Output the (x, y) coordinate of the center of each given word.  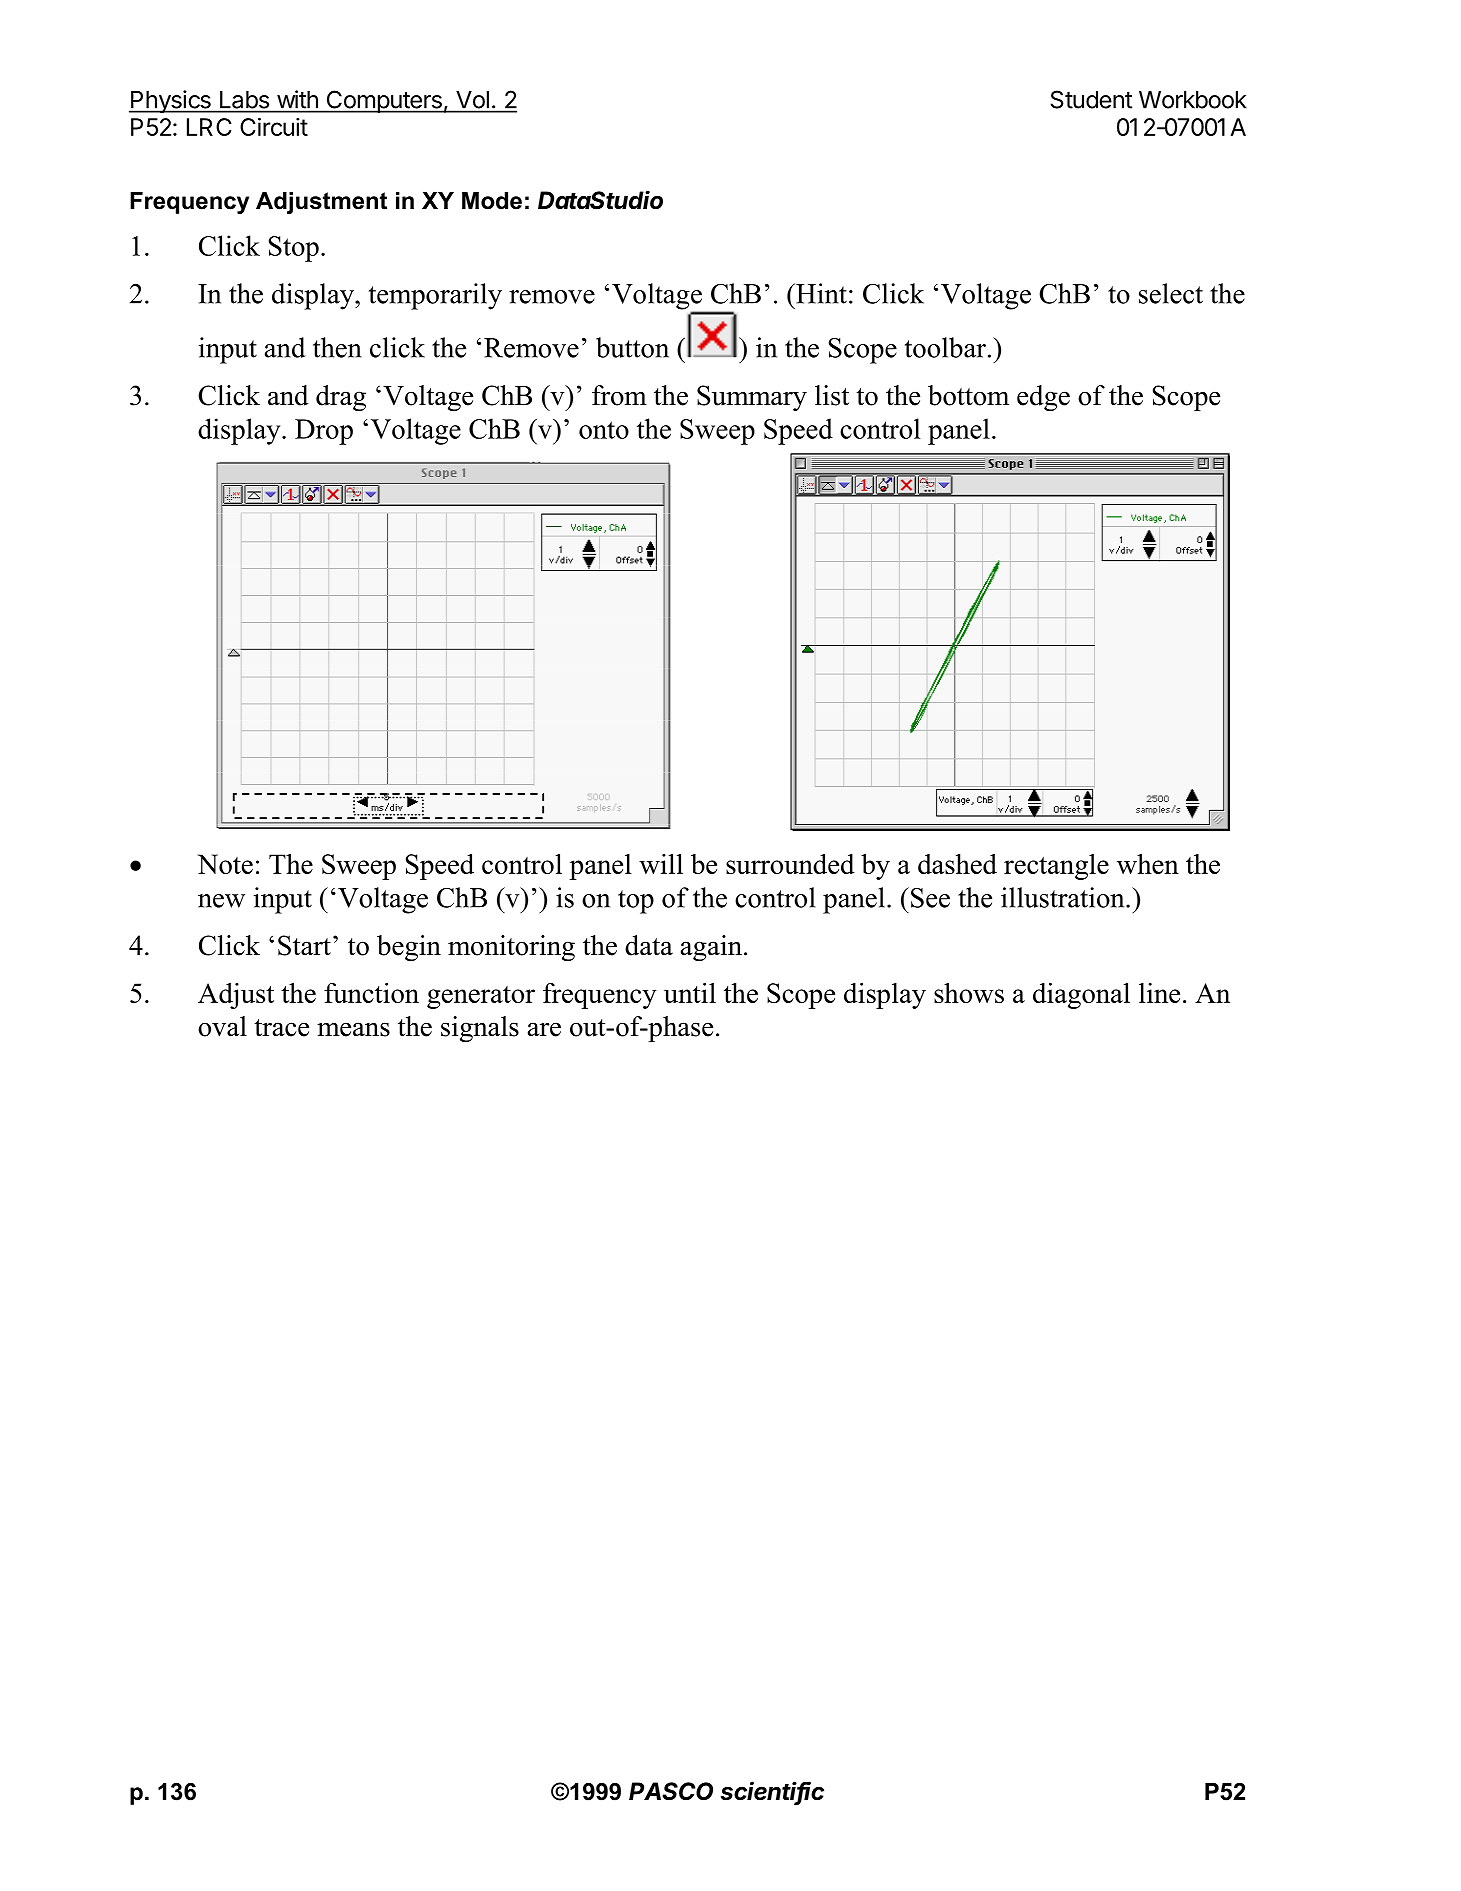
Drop (324, 432)
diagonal (1081, 996)
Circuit (274, 127)
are (544, 1029)
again (711, 948)
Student (1091, 99)
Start (304, 945)
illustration (1064, 897)
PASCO (671, 1791)
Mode (492, 201)
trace (281, 1028)
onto (604, 430)
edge (1043, 398)
